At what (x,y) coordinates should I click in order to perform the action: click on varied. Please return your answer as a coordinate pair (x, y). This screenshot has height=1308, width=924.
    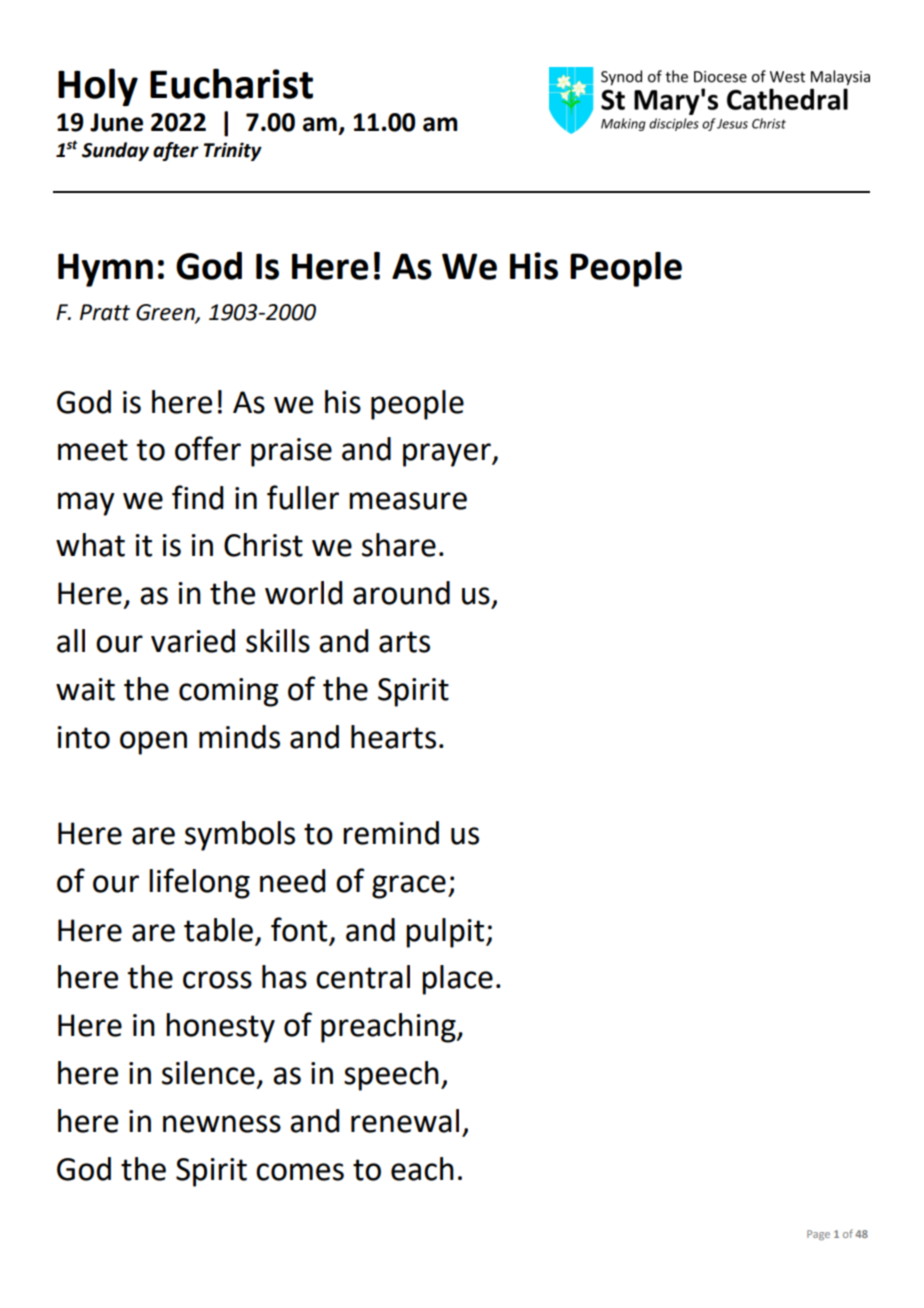
    Looking at the image, I should click on (193, 641).
